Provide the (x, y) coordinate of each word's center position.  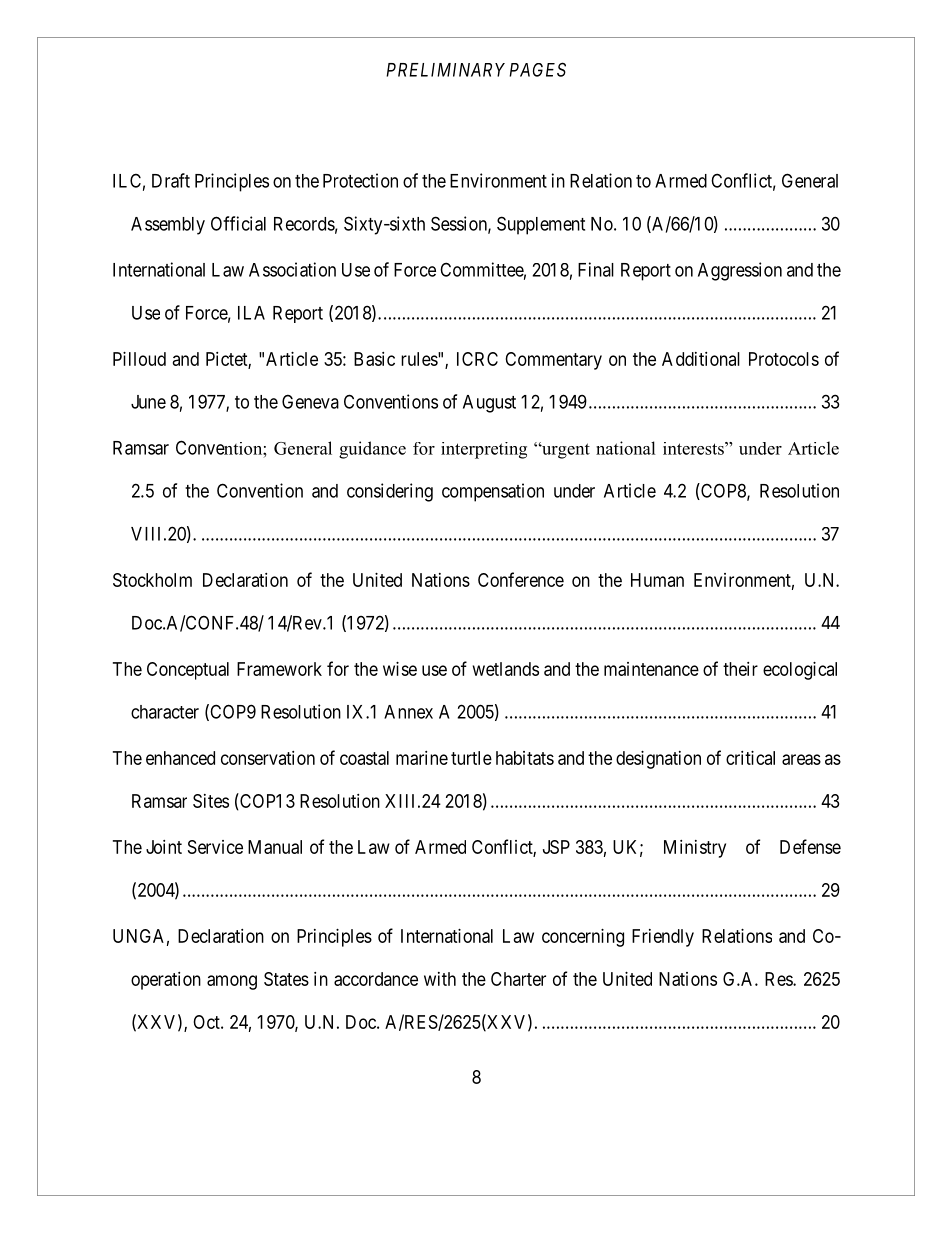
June (148, 402)
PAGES (537, 69)
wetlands (506, 669)
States (286, 979)
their (740, 669)
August (489, 404)
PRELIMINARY (445, 70)
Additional (701, 359)
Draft (171, 180)
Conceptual (188, 671)
